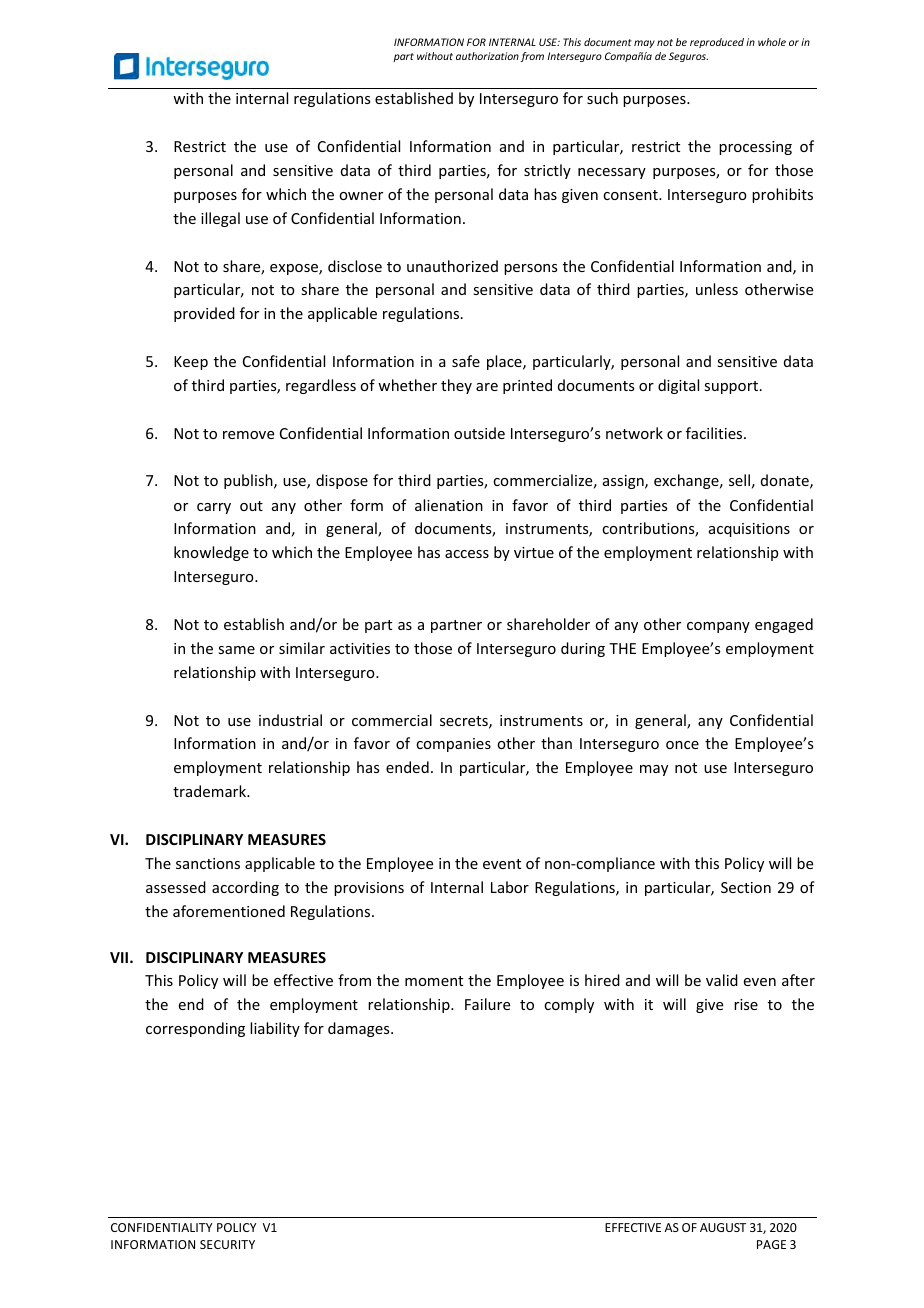  Describe the element at coordinates (717, 289) in the page. I see `unless` at that location.
